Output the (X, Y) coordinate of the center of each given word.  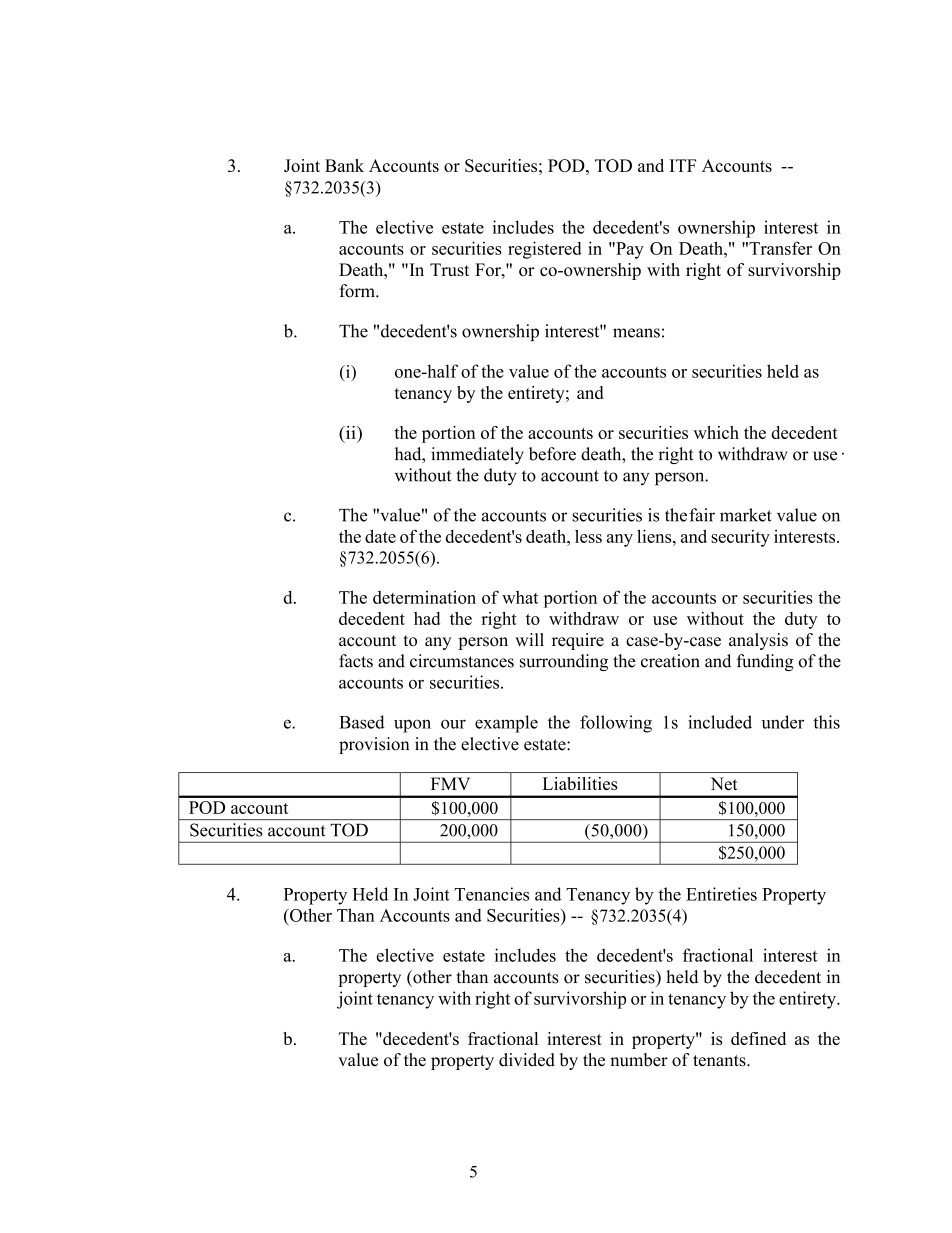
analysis (758, 641)
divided (527, 1060)
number (639, 1060)
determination (424, 597)
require (578, 641)
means (636, 333)
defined (758, 1038)
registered (545, 250)
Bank (344, 165)
